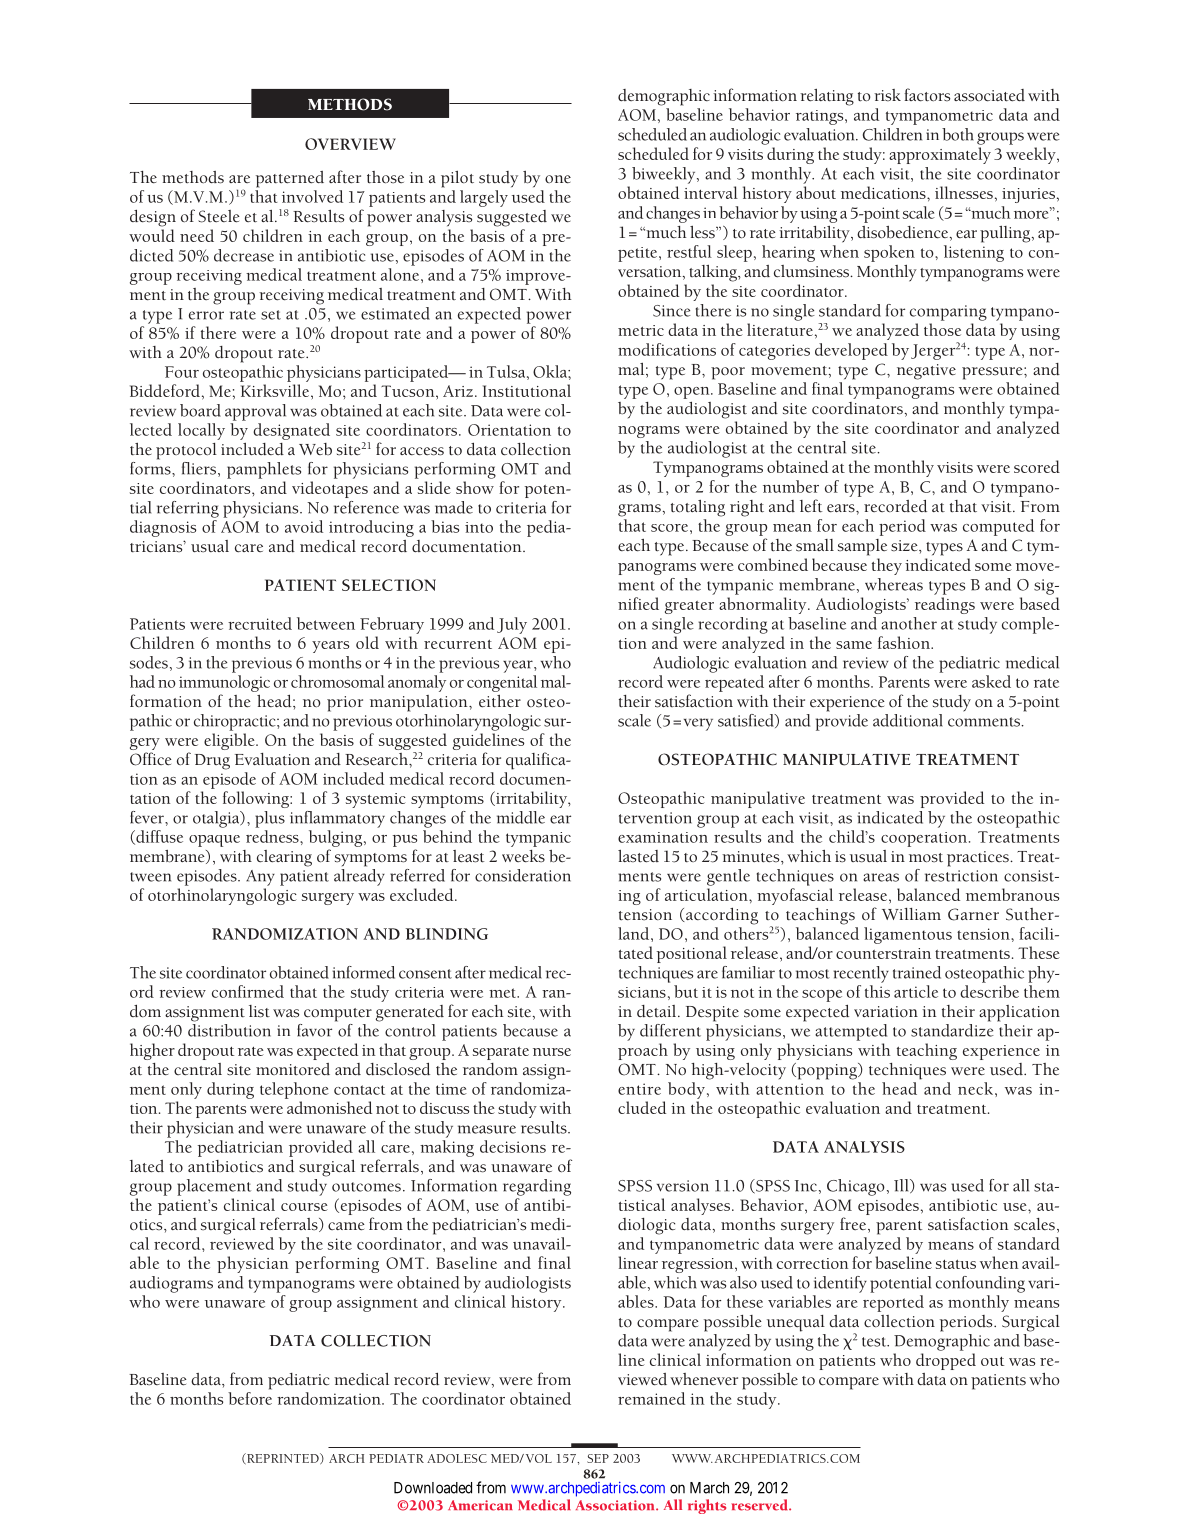  Describe the element at coordinates (290, 179) in the document. I see `patterned` at that location.
